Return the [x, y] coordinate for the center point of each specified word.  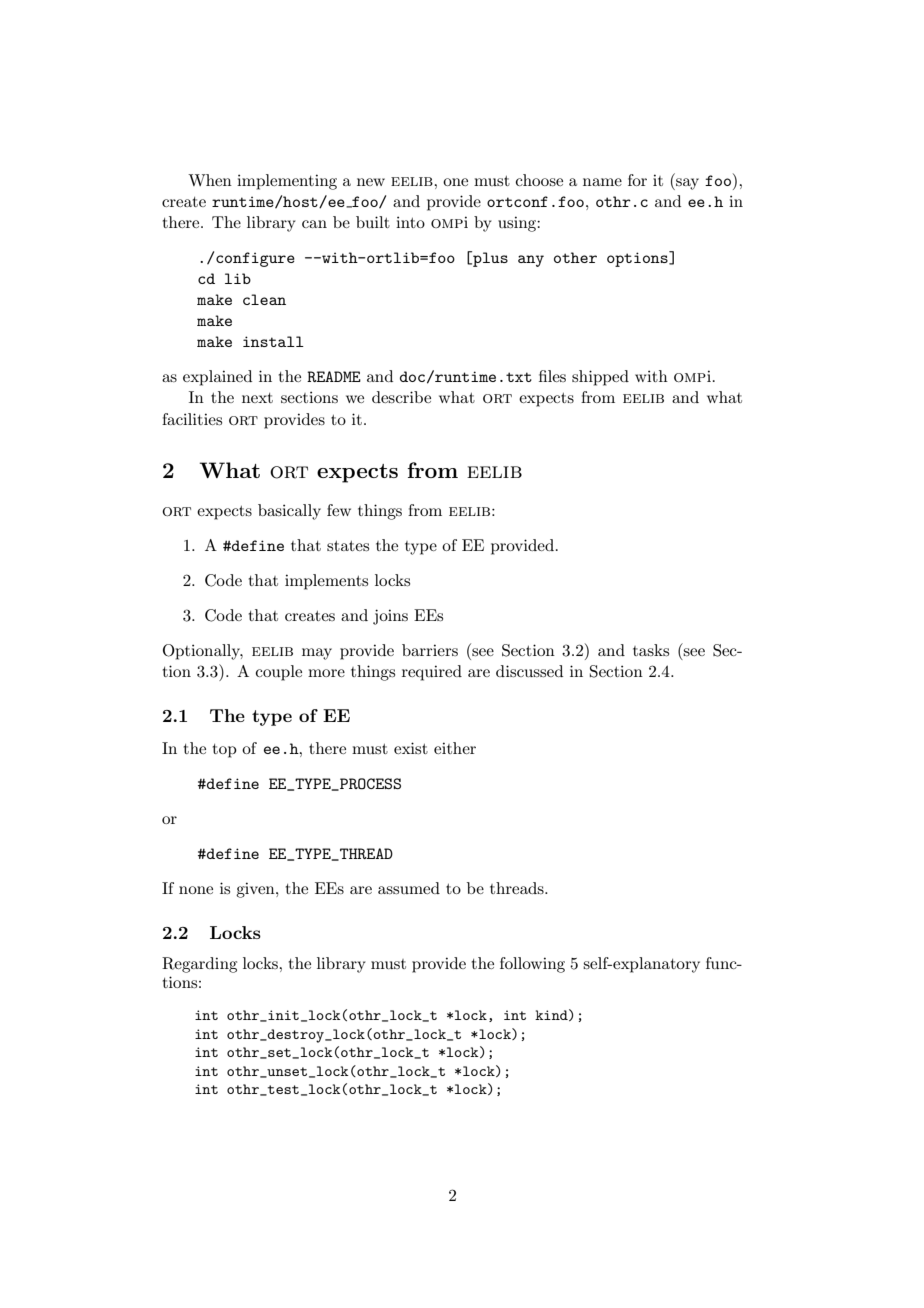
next [257, 398]
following [532, 965]
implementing [287, 182]
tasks [651, 650]
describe [401, 397]
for [637, 180]
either [455, 748]
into [410, 222]
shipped [600, 378]
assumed [409, 888]
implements [326, 582]
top [225, 751]
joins [390, 617]
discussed [529, 671]
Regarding [199, 965]
